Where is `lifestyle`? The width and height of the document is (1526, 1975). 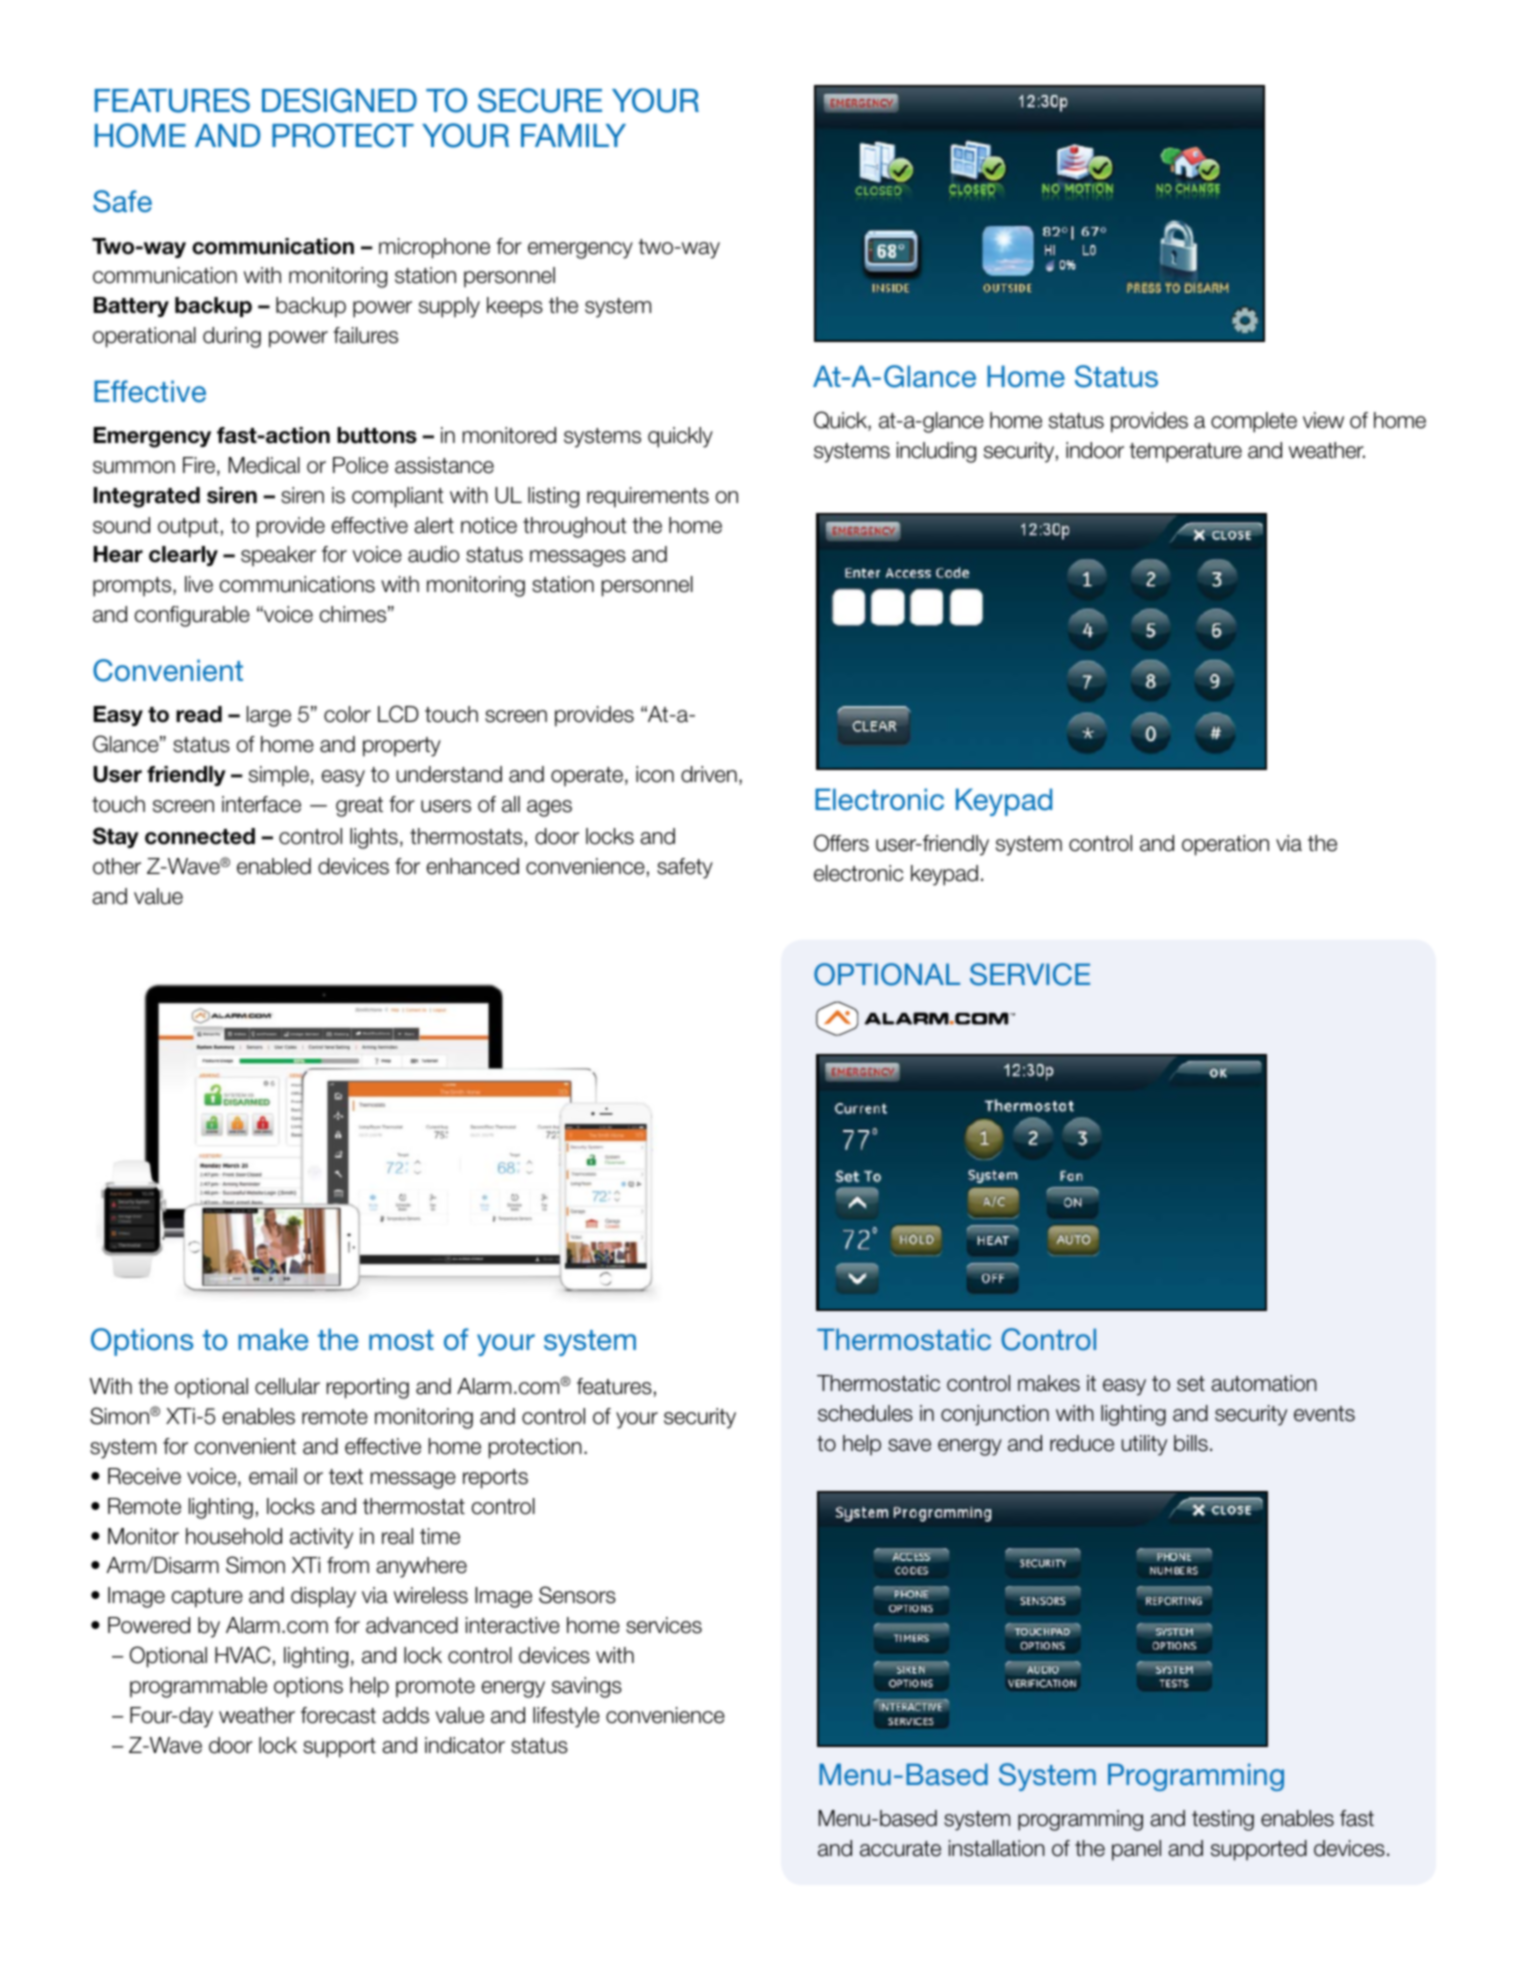 lifestyle is located at coordinates (566, 1717).
